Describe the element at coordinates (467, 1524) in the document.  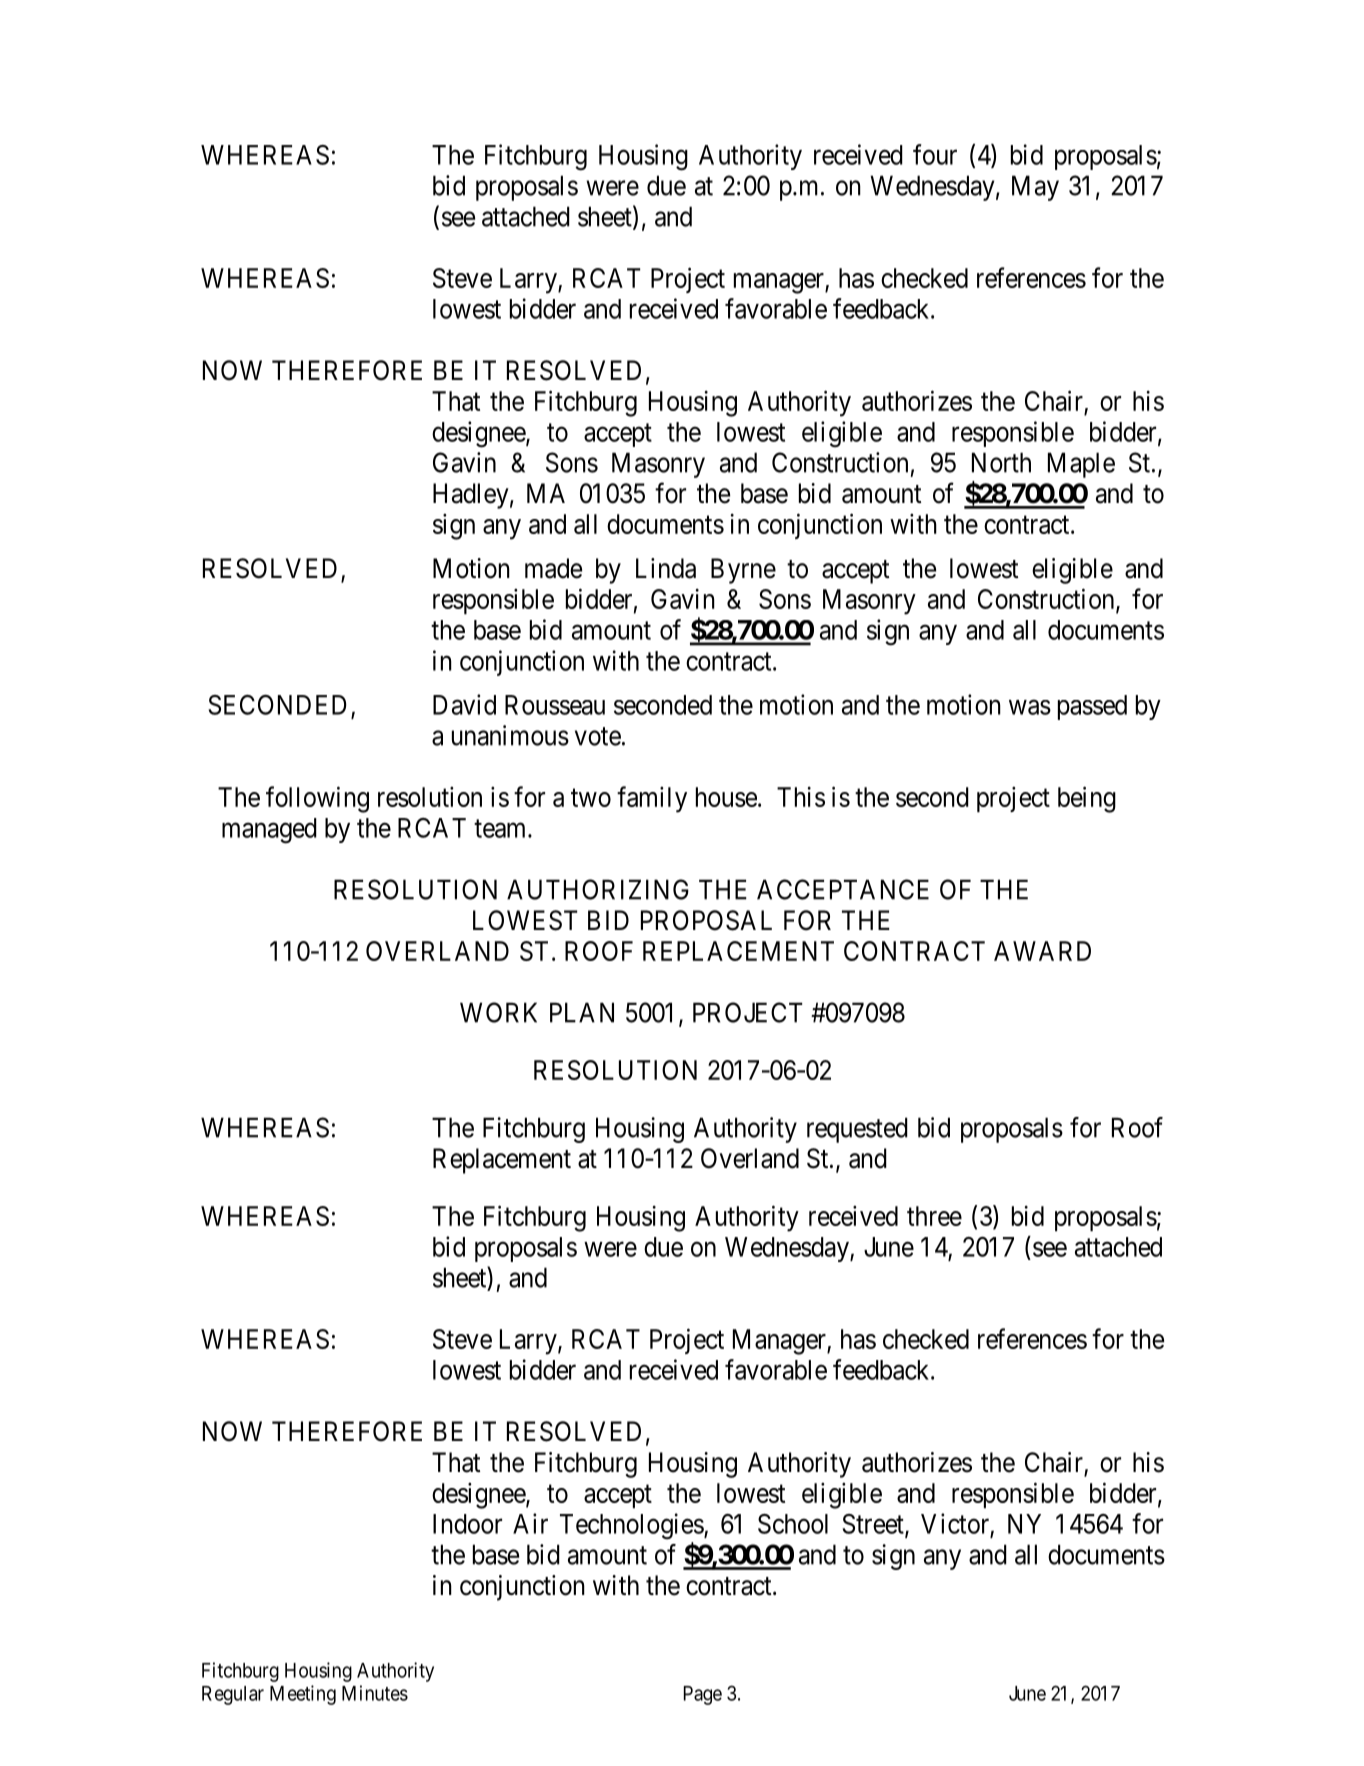
I see `Indoor` at that location.
